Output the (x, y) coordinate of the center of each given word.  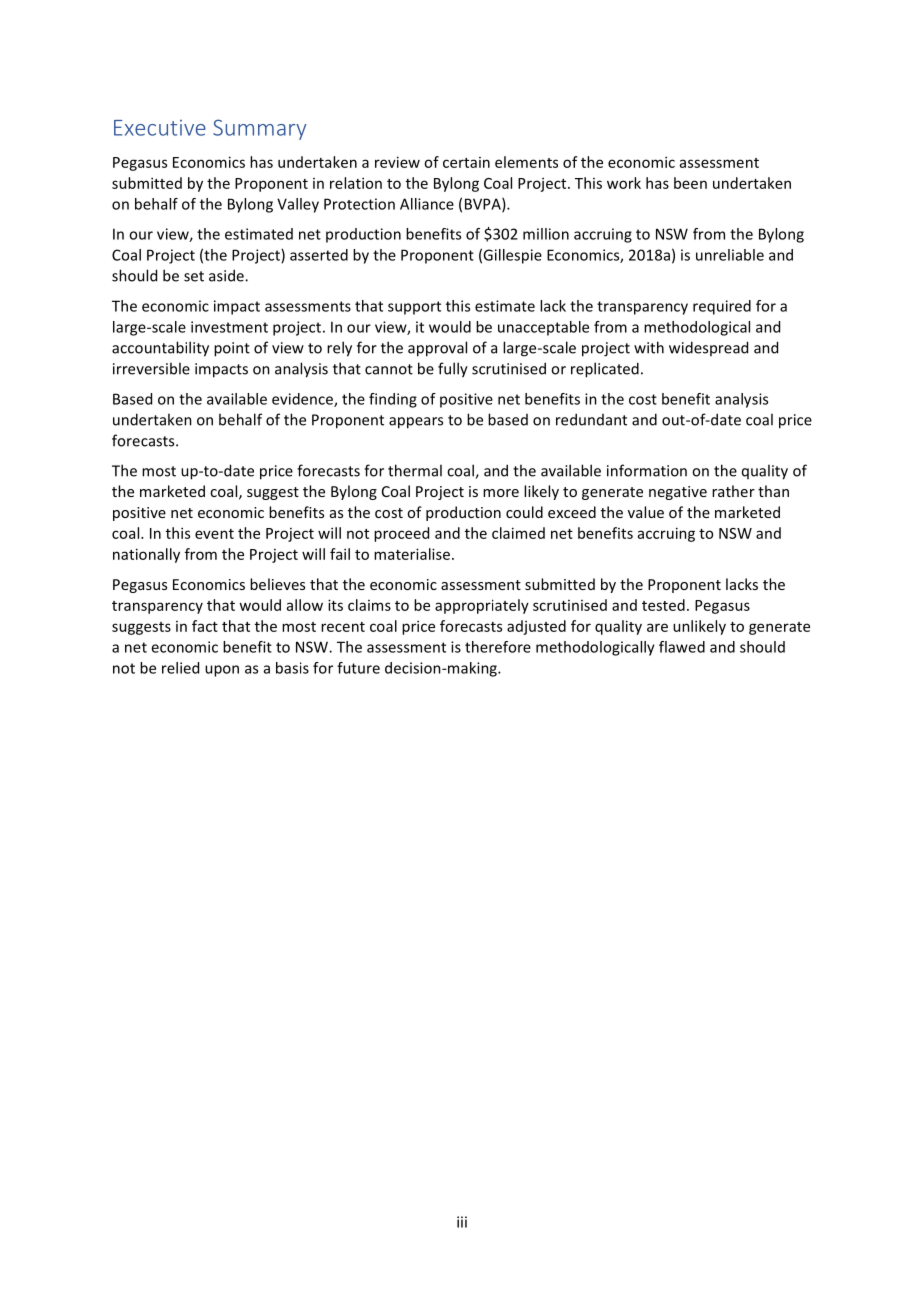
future (358, 668)
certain (466, 162)
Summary (260, 129)
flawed (682, 647)
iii (462, 1222)
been (690, 183)
